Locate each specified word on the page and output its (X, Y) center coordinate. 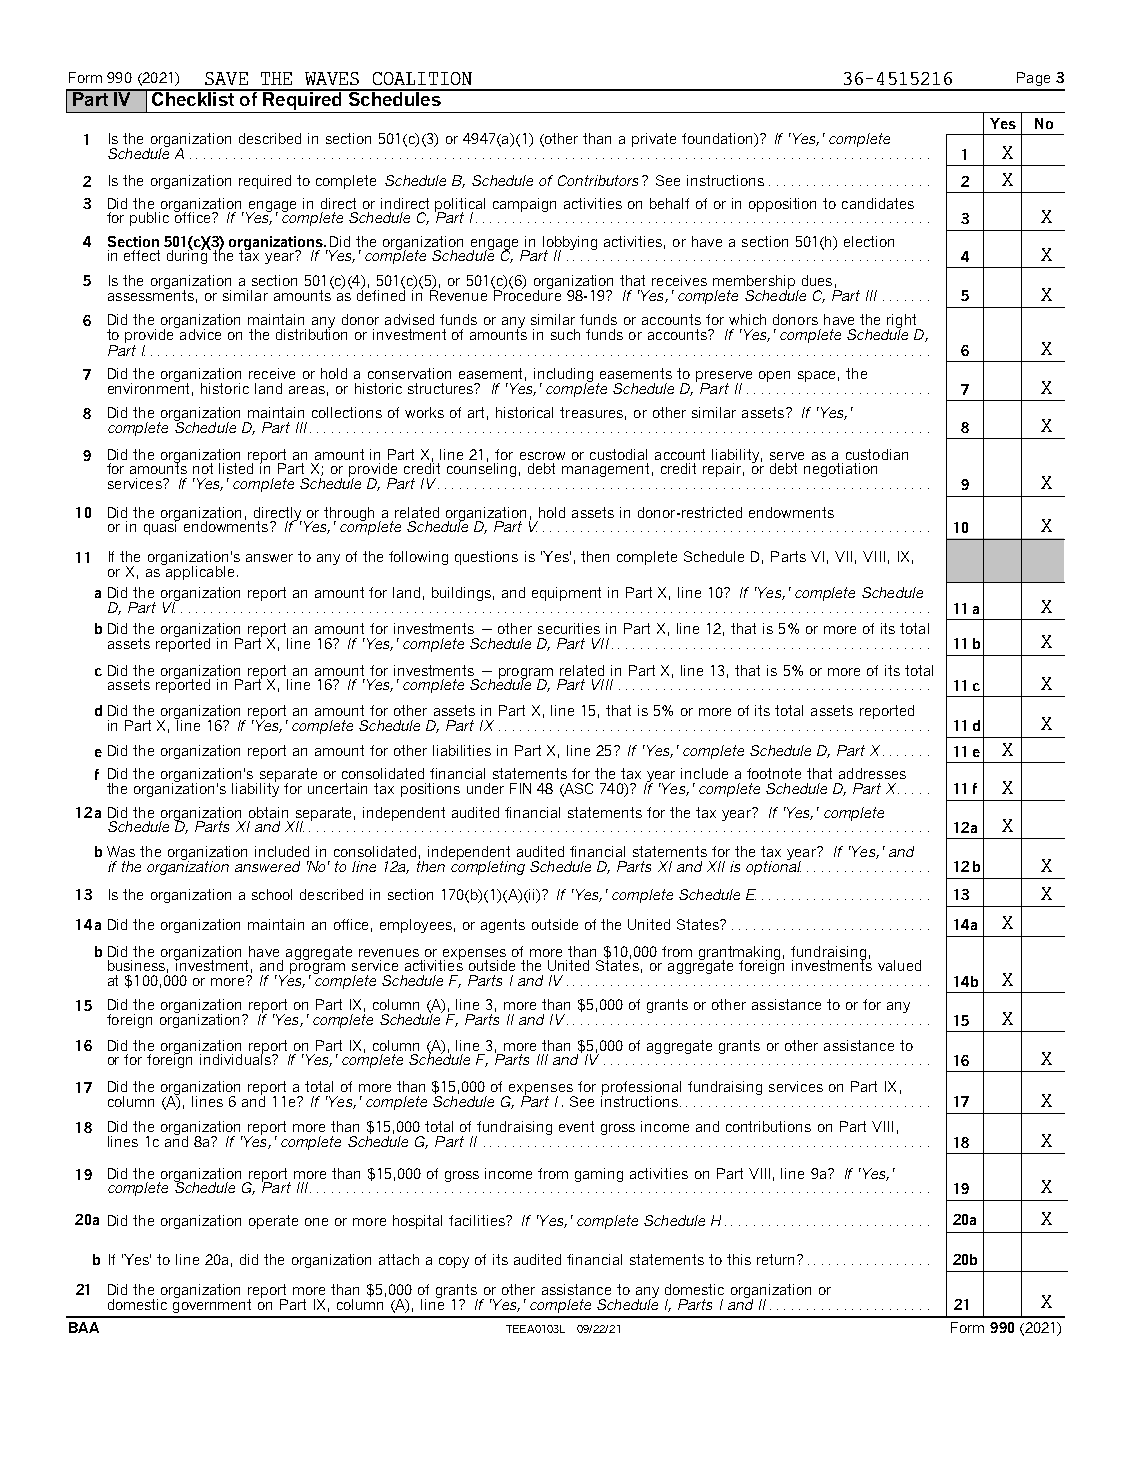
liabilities (462, 750)
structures (442, 388)
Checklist (193, 98)
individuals (236, 1058)
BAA (84, 1327)
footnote (774, 773)
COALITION (422, 78)
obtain (268, 812)
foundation (718, 140)
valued (899, 965)
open (774, 376)
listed (236, 468)
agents (503, 926)
